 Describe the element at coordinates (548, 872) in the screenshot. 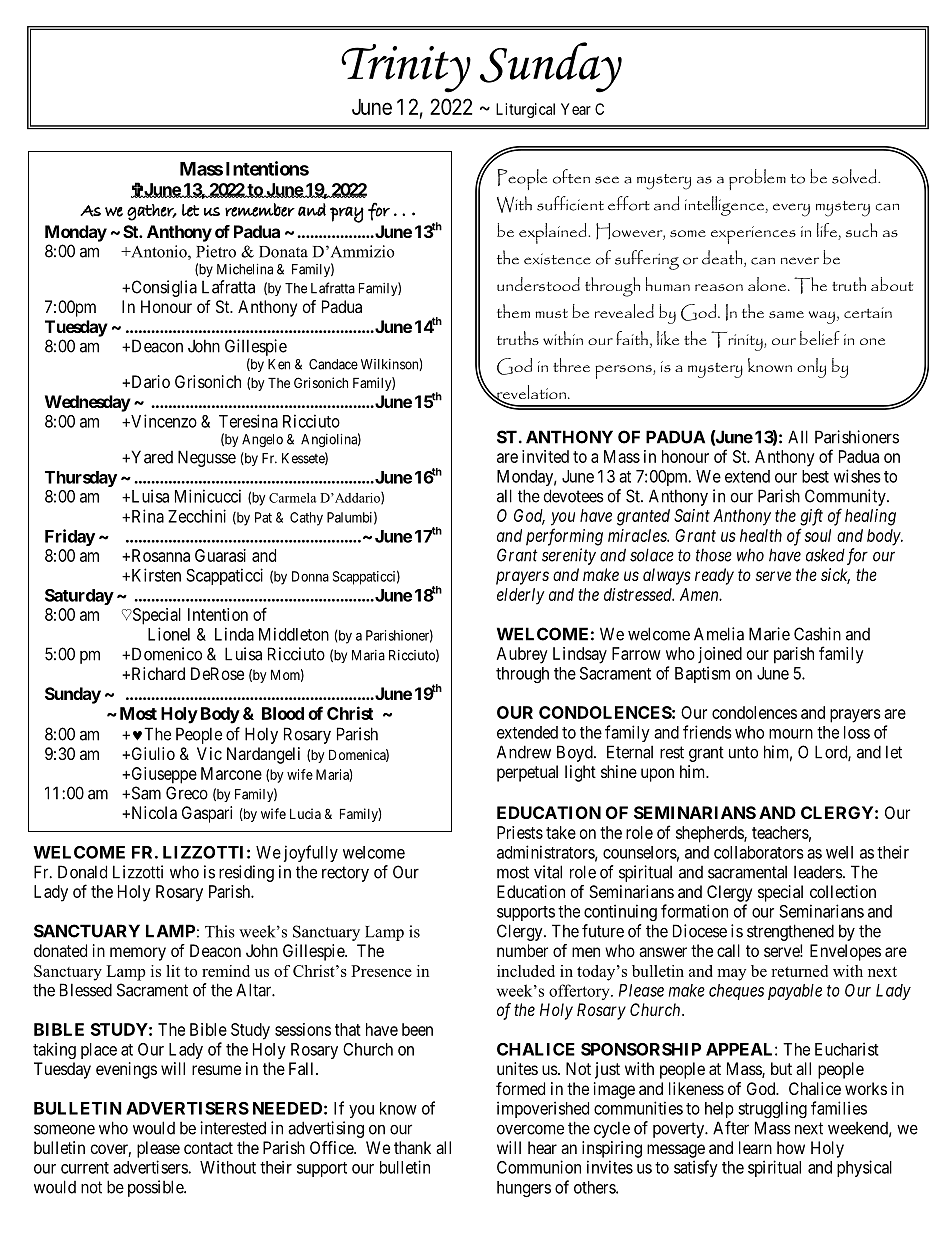

I see `vital` at that location.
